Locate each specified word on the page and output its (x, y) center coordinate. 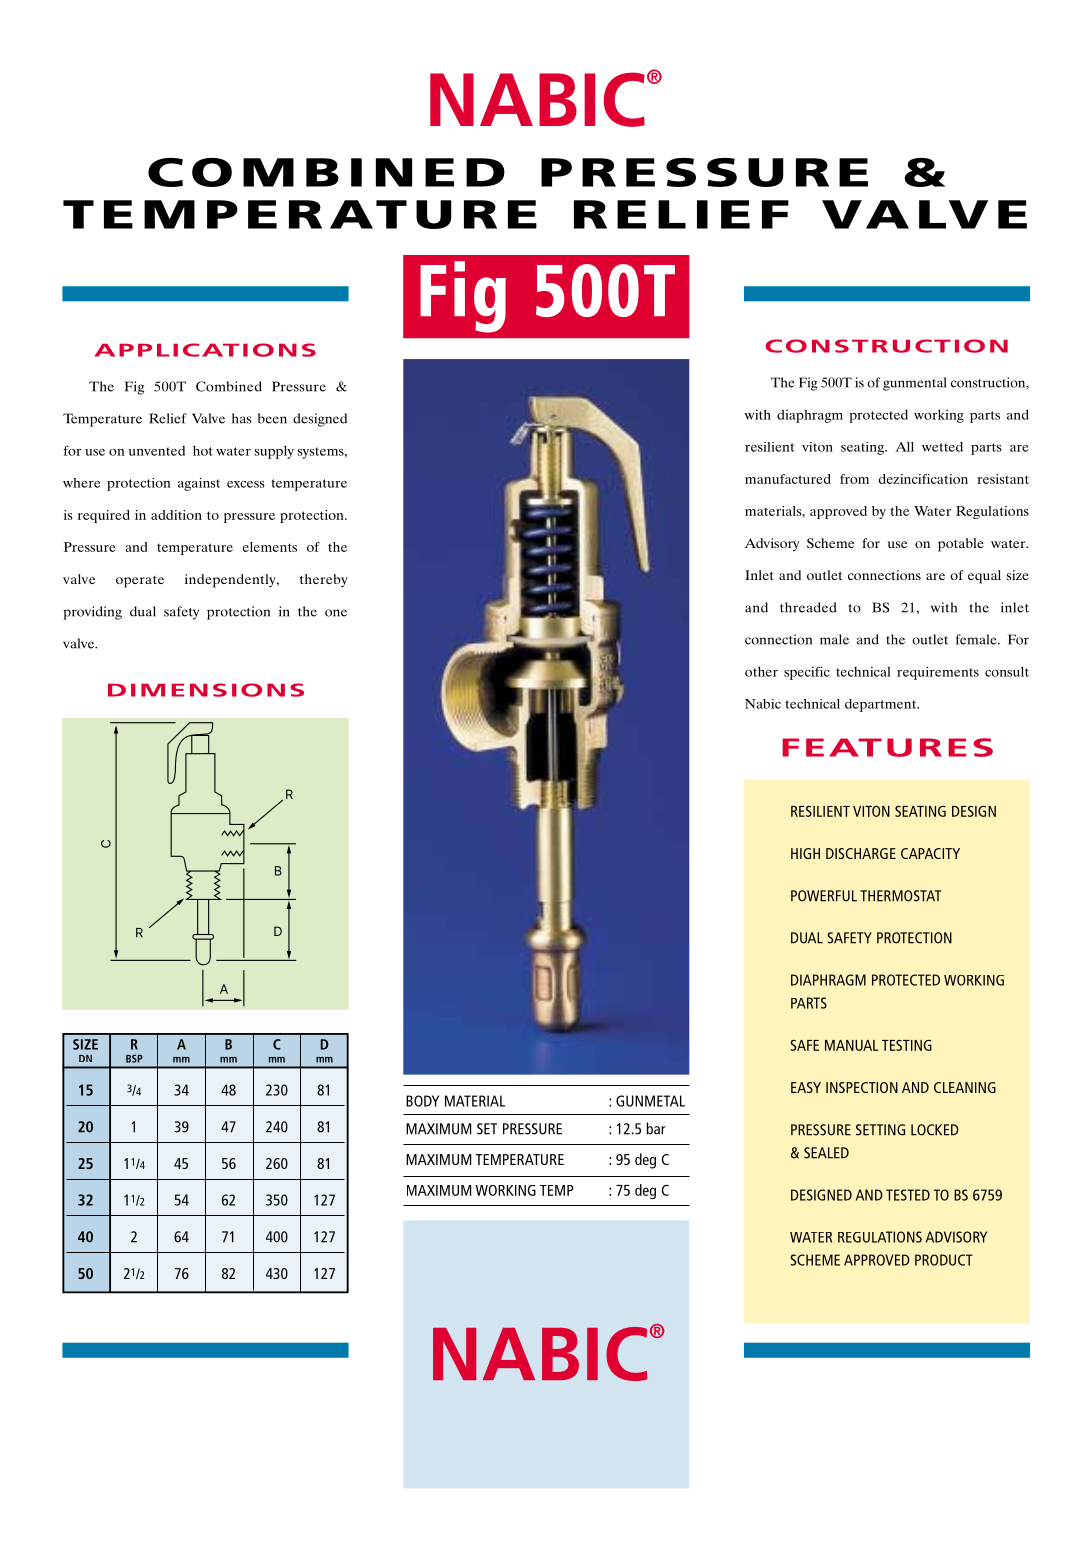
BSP (134, 1058)
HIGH (805, 853)
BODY (422, 1101)
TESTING (907, 1045)
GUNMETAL (650, 1101)
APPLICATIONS (205, 350)
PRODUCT (944, 1260)
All (904, 447)
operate (140, 582)
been (272, 418)
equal (984, 577)
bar (655, 1128)
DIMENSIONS (206, 690)
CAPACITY (930, 853)
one (336, 613)
